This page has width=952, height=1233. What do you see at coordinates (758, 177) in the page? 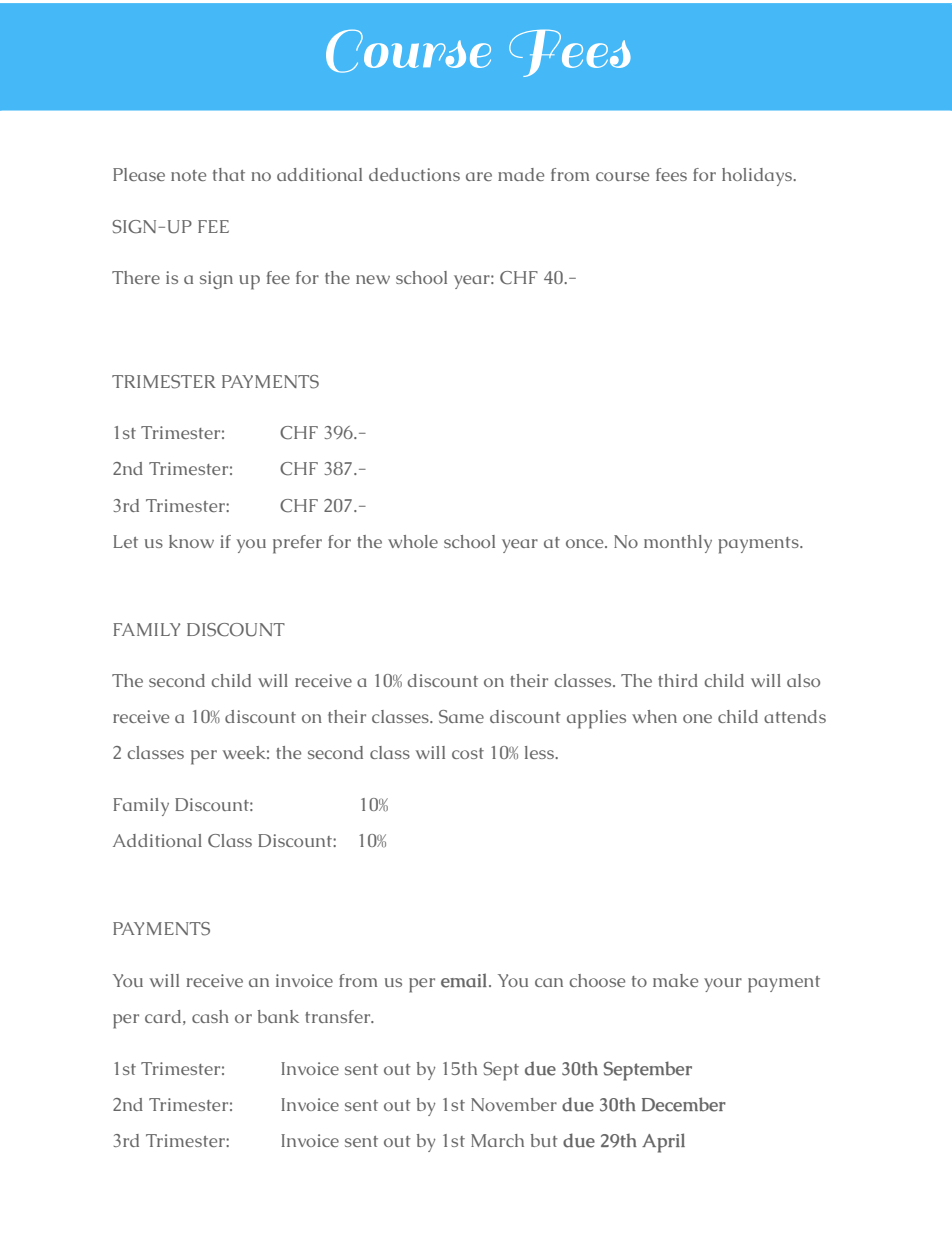
I see `holidays` at bounding box center [758, 177].
